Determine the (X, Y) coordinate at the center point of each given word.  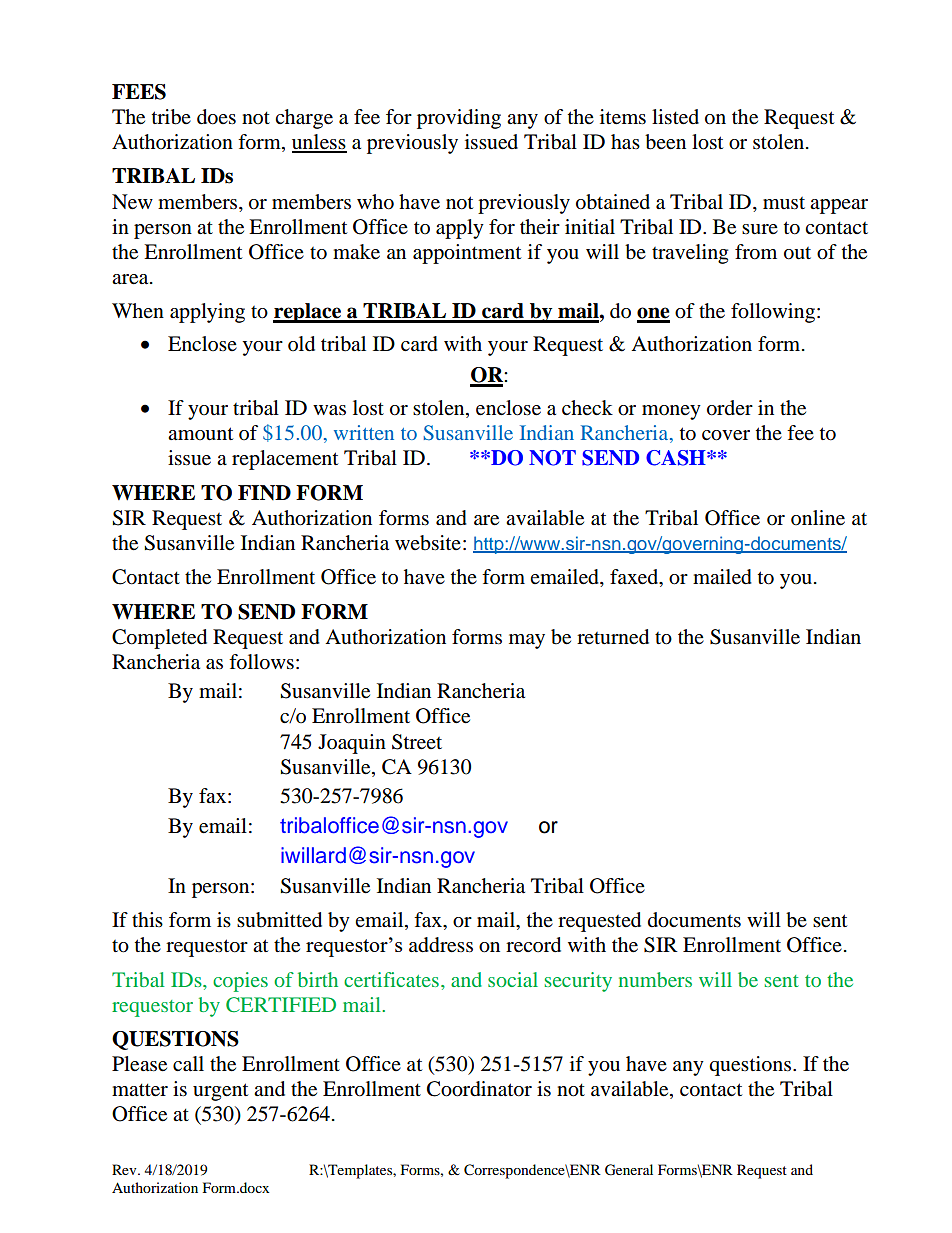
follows (261, 662)
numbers (655, 979)
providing (459, 119)
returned (613, 637)
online (818, 518)
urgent (220, 1092)
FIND (264, 493)
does (216, 117)
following (773, 313)
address (441, 945)
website (428, 543)
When (138, 310)
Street (417, 742)
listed (675, 117)
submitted (279, 920)
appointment (467, 254)
